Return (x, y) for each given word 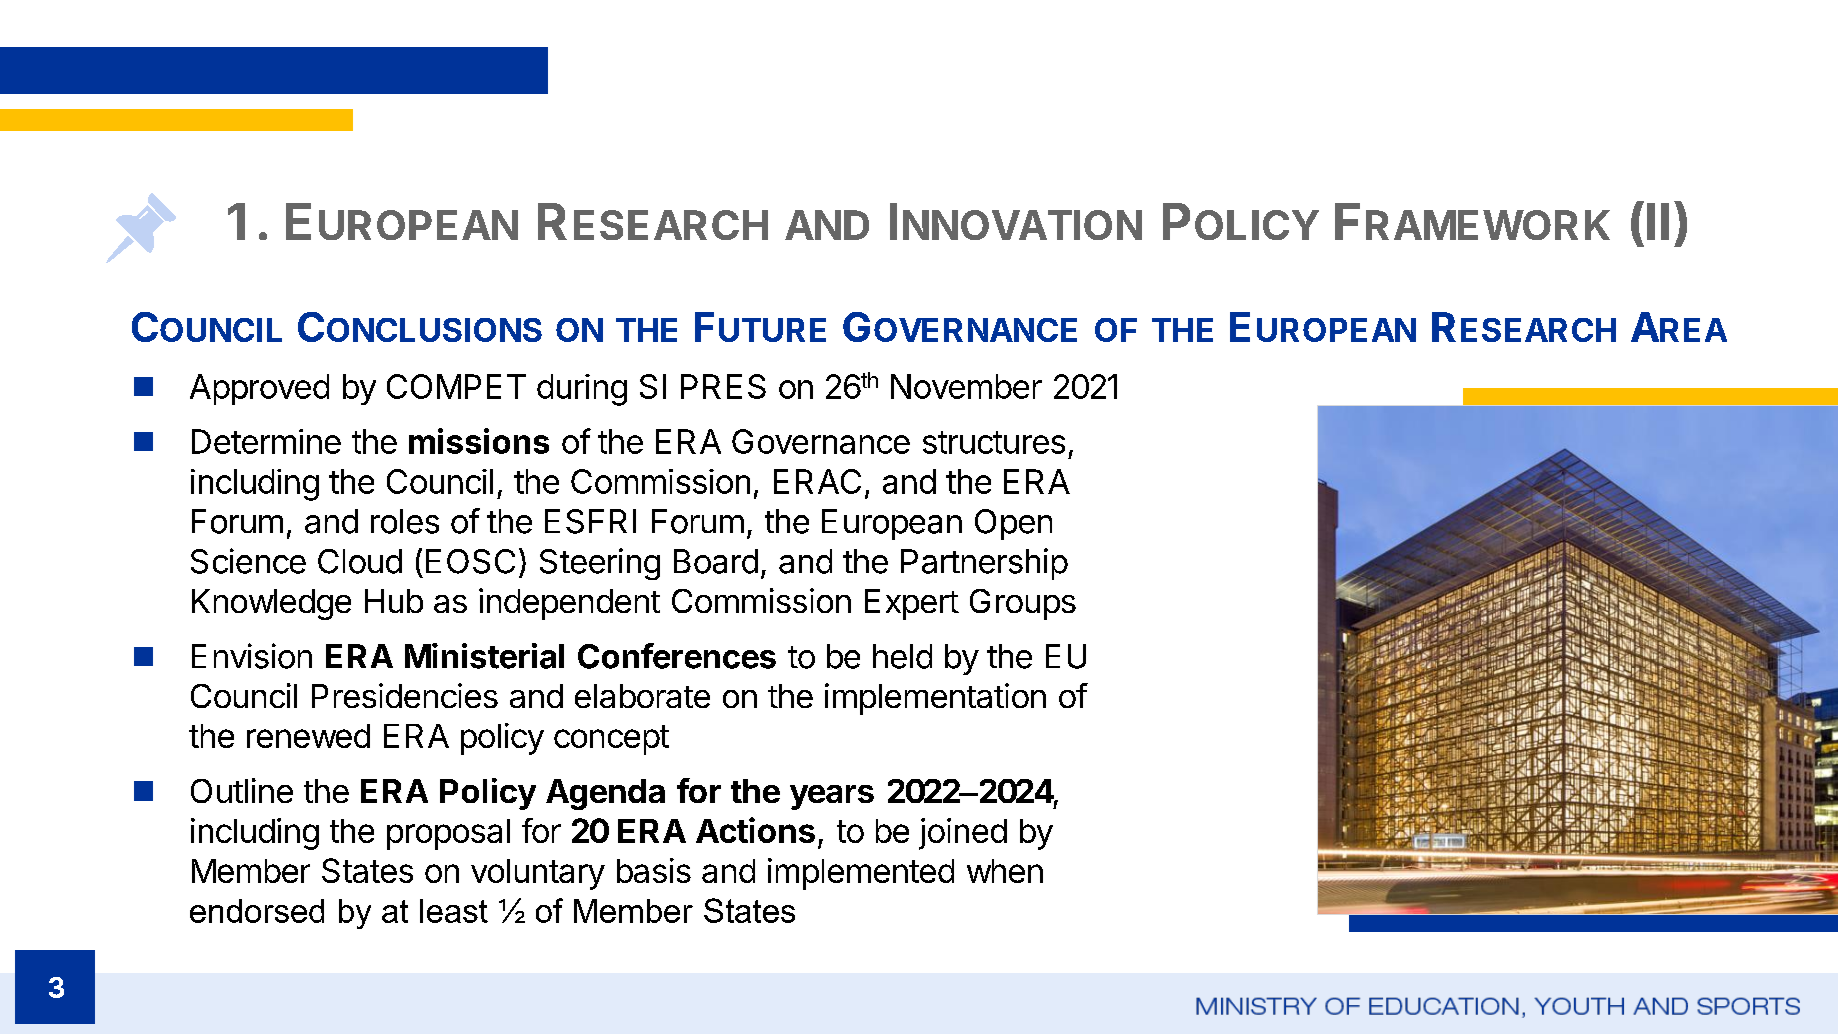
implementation (935, 699)
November (966, 386)
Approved (259, 389)
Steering (600, 564)
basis (654, 870)
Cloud (360, 561)
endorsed (257, 911)
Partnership (984, 564)
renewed (308, 736)
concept (611, 740)
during (582, 390)
